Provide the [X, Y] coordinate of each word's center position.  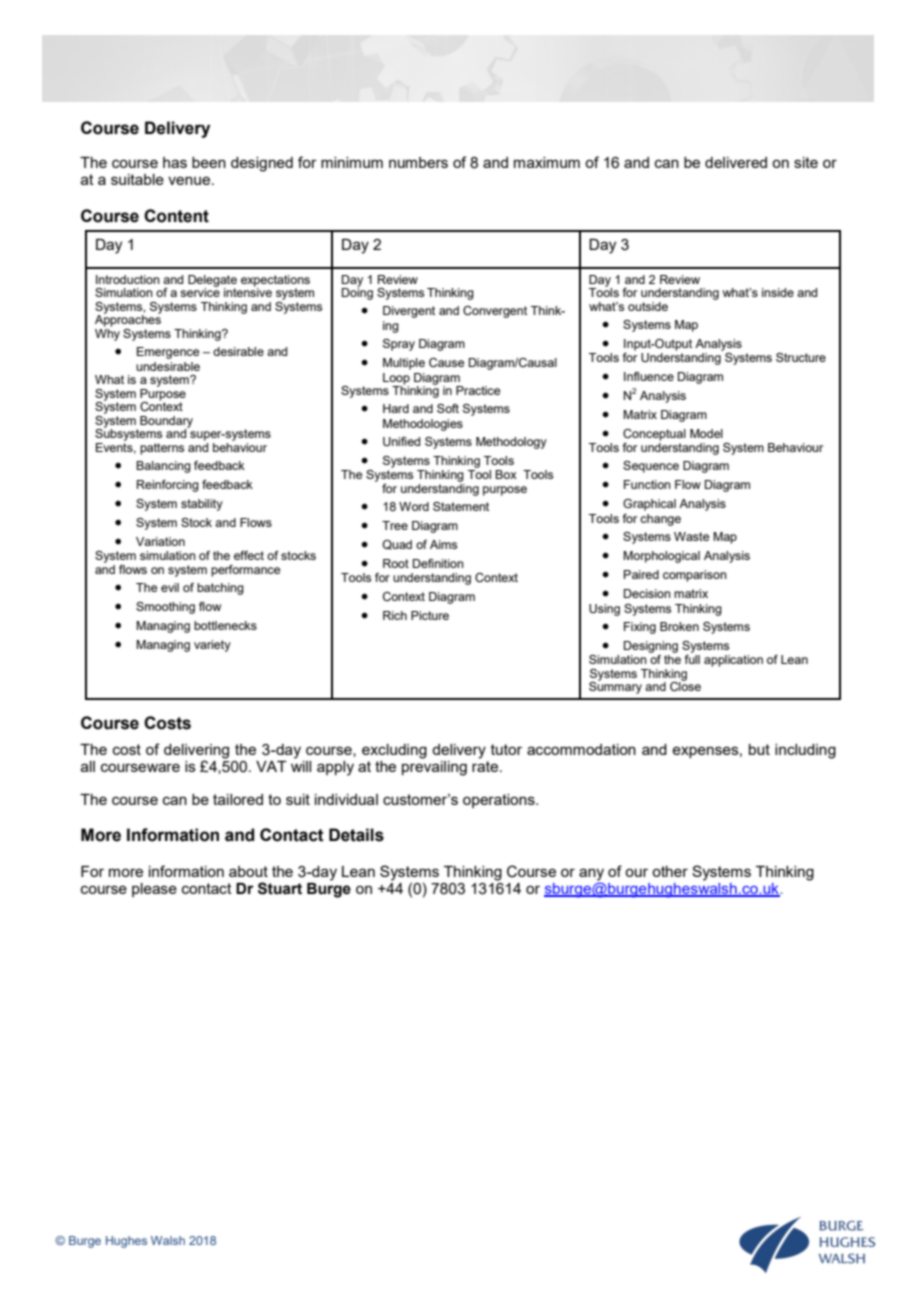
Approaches [128, 320]
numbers [418, 162]
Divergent [409, 312]
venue [190, 180]
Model [706, 433]
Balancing [163, 467]
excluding [394, 751]
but [759, 749]
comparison [695, 576]
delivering [196, 751]
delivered [736, 162]
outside [648, 306]
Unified [401, 441]
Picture [430, 615]
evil [170, 587]
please [154, 890]
